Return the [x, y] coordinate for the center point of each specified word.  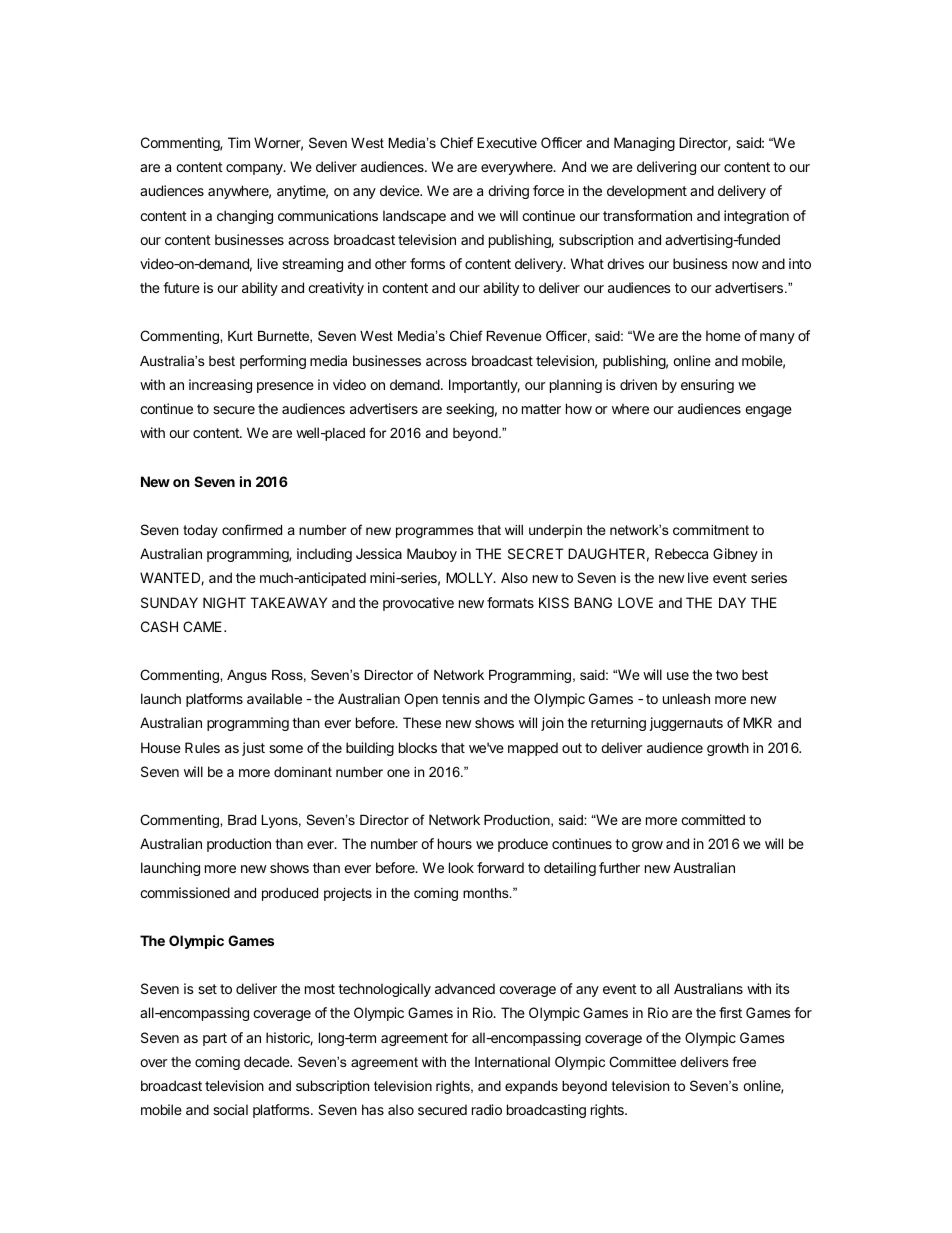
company [255, 169]
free [744, 1061]
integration [756, 217]
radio [487, 1109]
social [230, 1109]
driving [508, 192]
